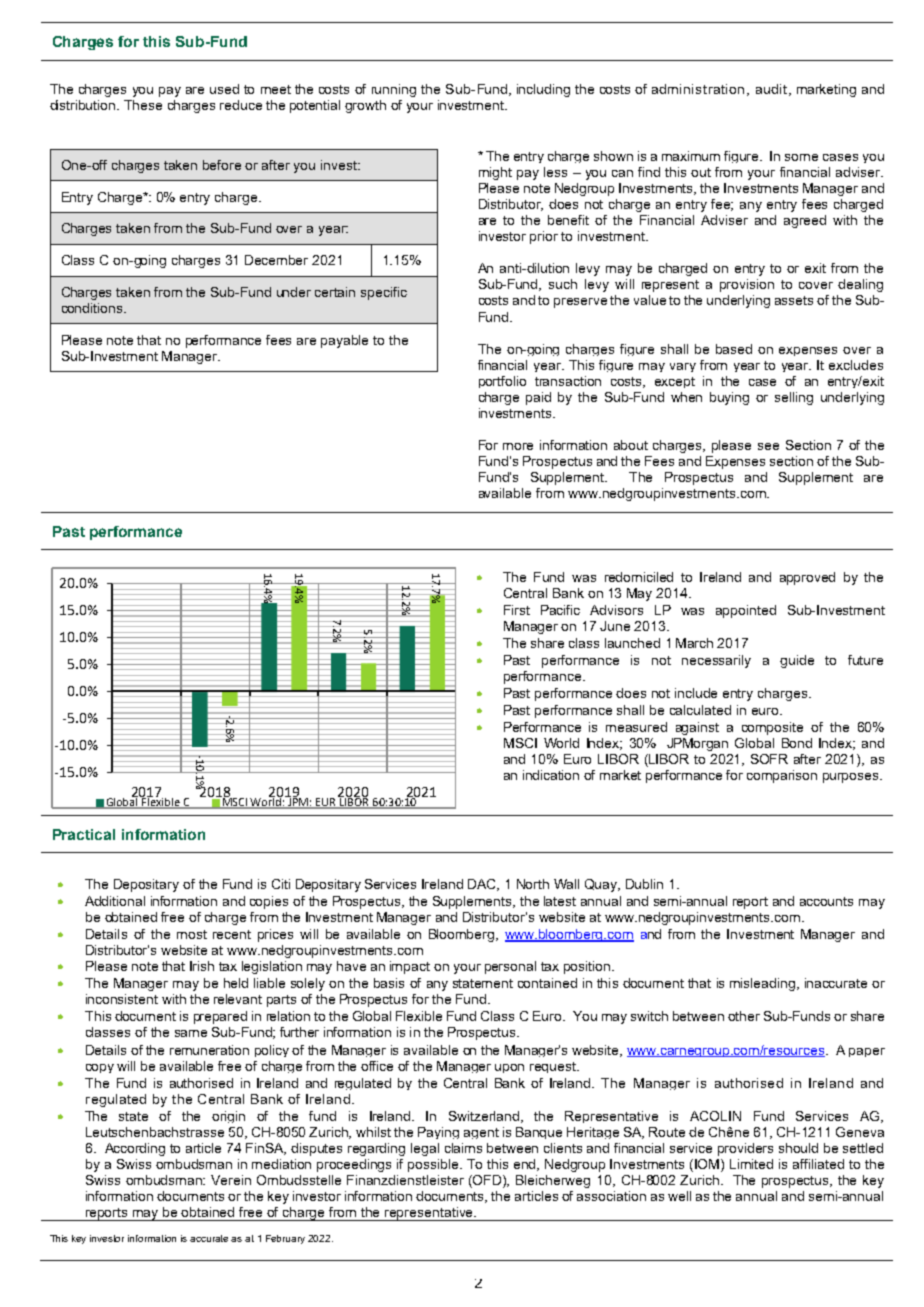 The image size is (924, 1307). I want to click on guide, so click(797, 661).
